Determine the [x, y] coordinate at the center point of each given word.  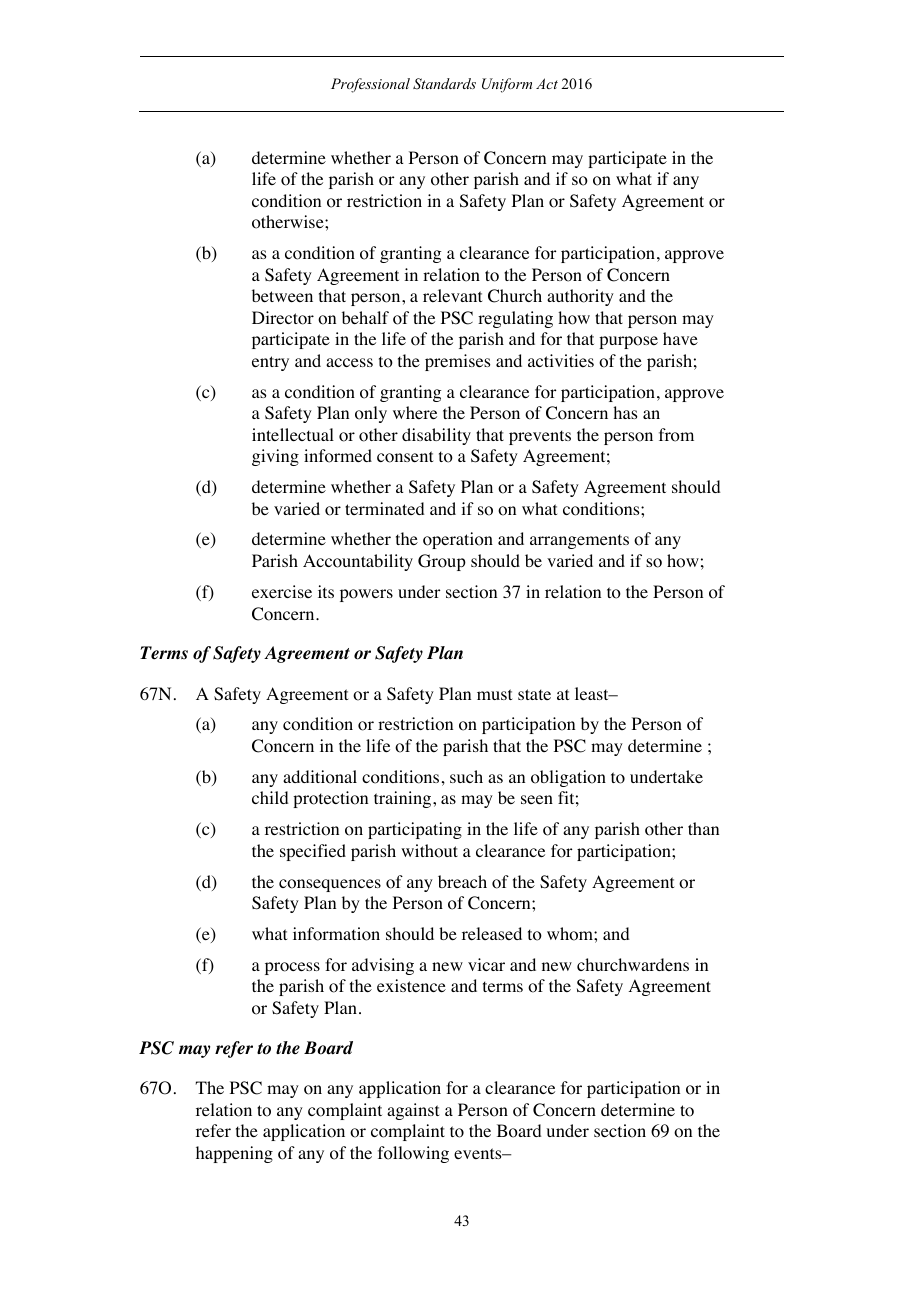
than [703, 828]
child [270, 797]
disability [436, 436]
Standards [444, 84]
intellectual [293, 434]
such [466, 776]
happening [234, 1154]
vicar [486, 964]
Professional [370, 85]
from [676, 435]
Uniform [507, 85]
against [413, 1111]
